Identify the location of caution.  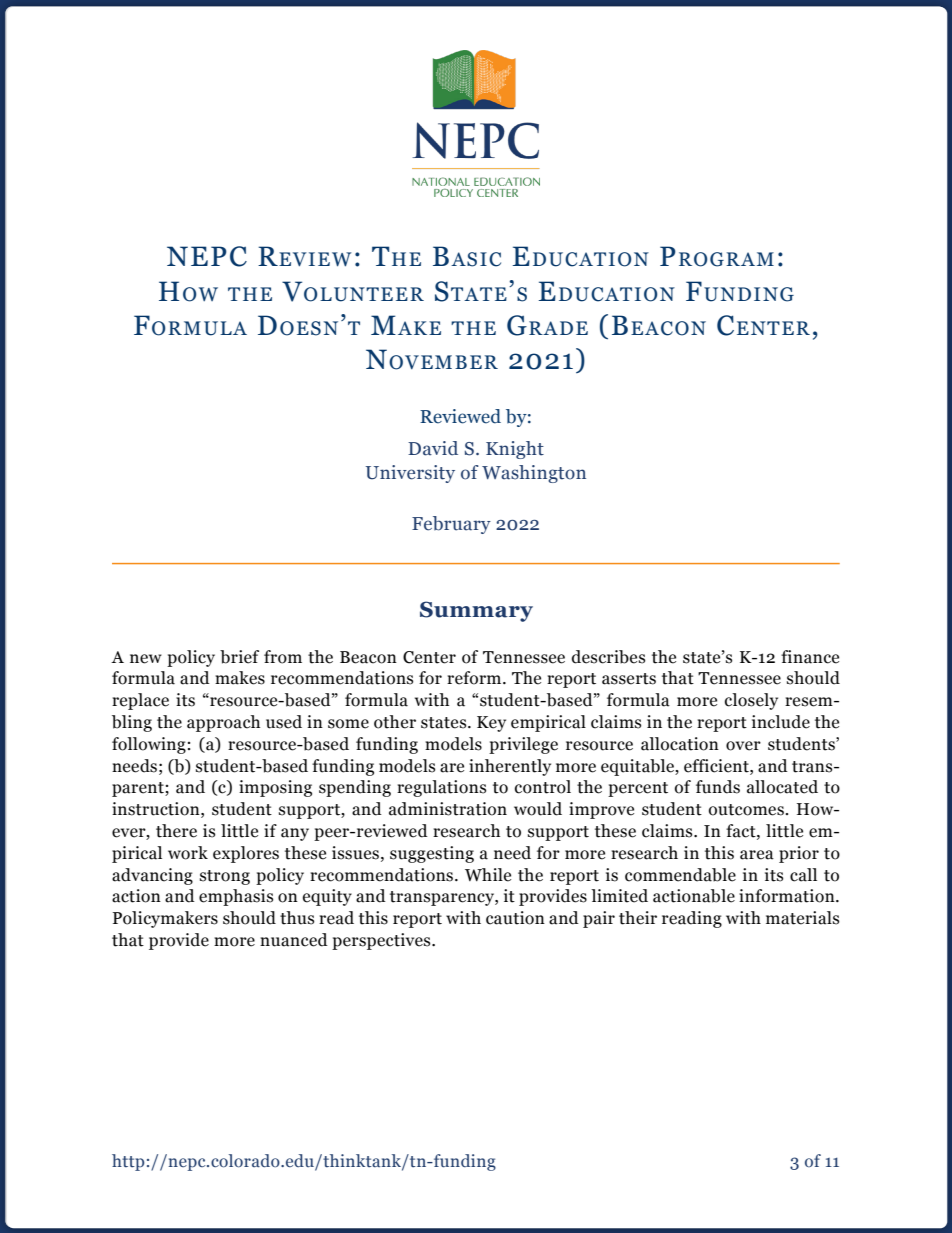
(515, 918).
